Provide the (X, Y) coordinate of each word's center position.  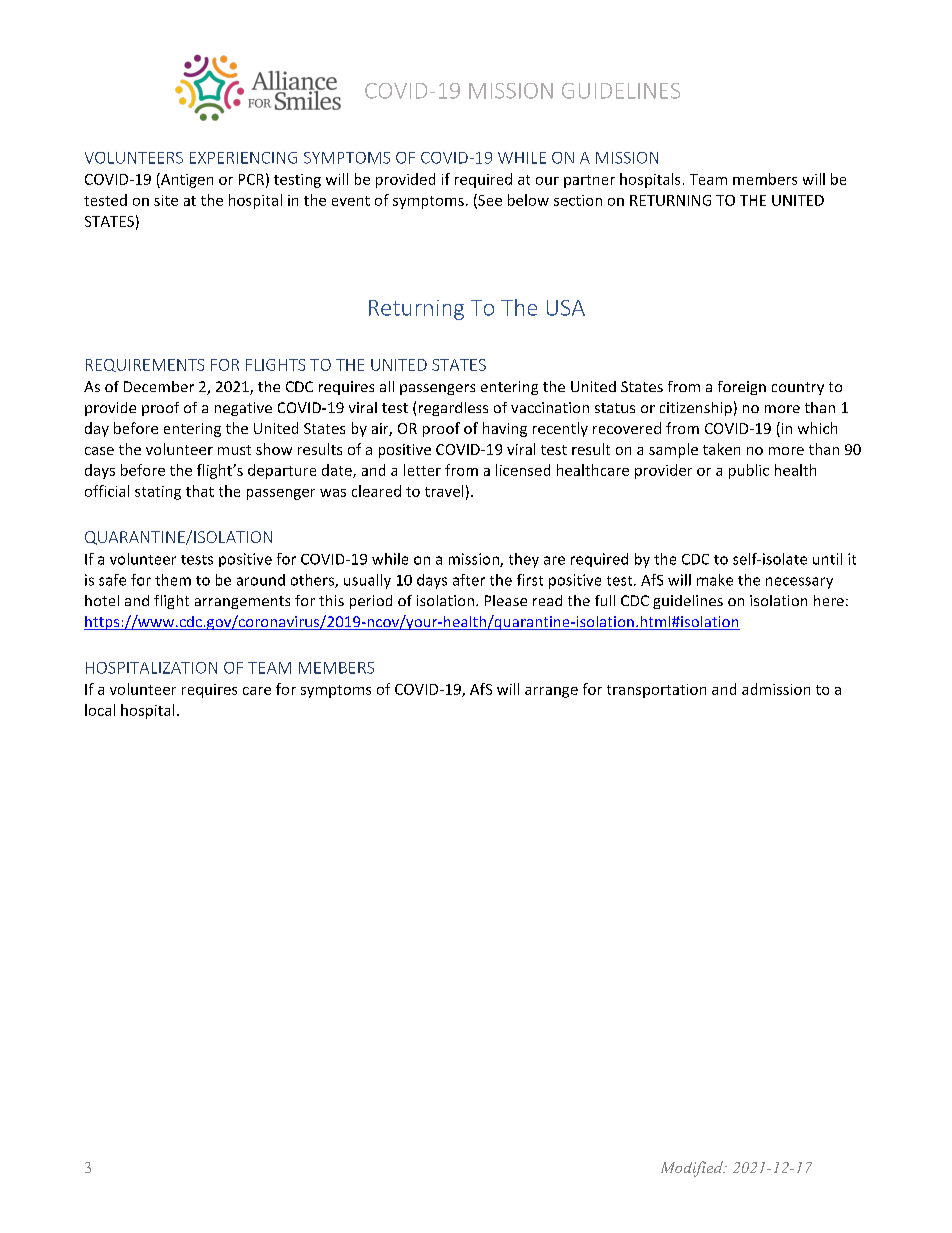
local (100, 710)
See (489, 201)
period (371, 602)
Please (506, 600)
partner (589, 181)
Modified (693, 1169)
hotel (102, 600)
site (166, 200)
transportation (656, 691)
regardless (453, 409)
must (234, 450)
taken (721, 449)
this (331, 600)
